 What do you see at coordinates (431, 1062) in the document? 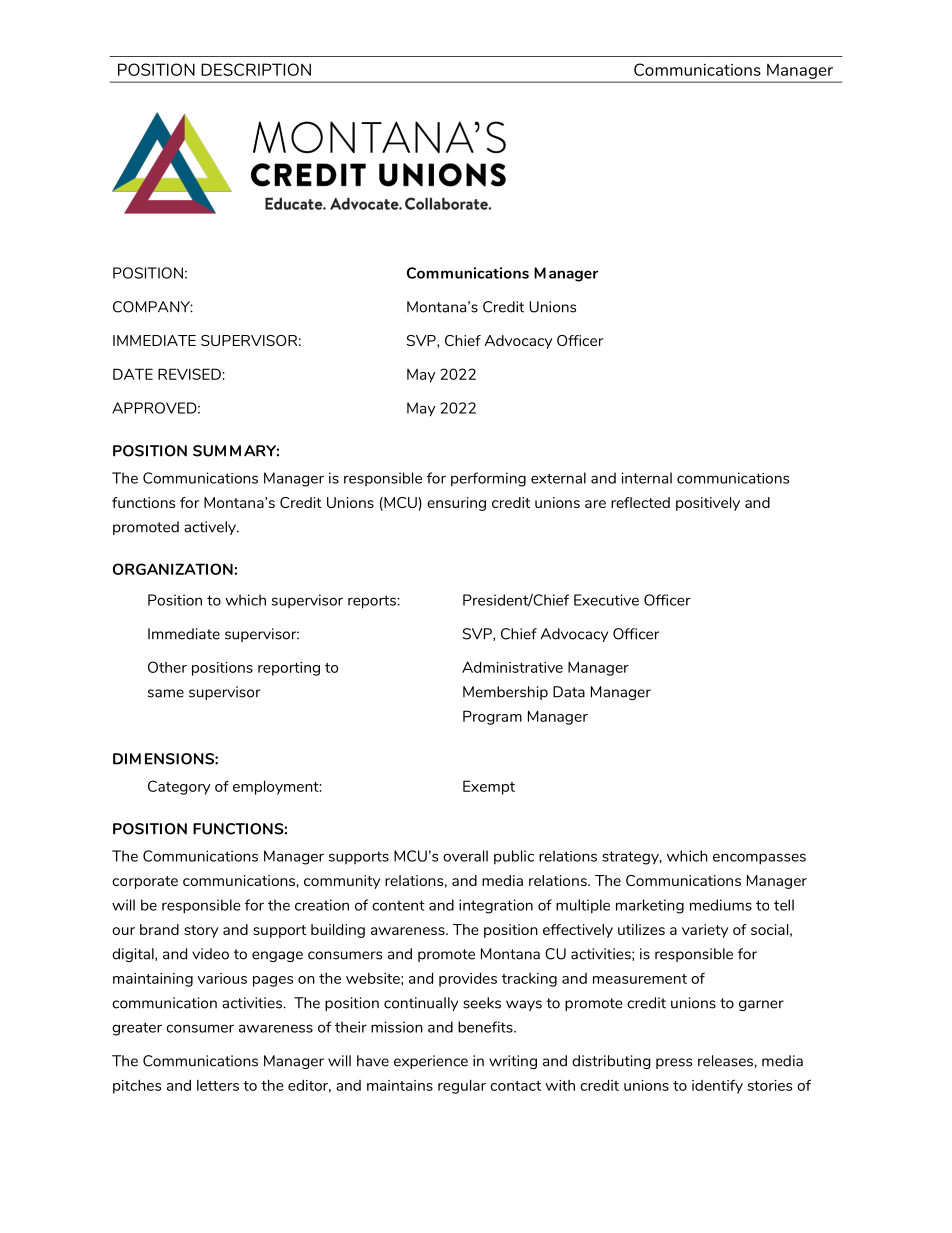
I see `experience` at bounding box center [431, 1062].
